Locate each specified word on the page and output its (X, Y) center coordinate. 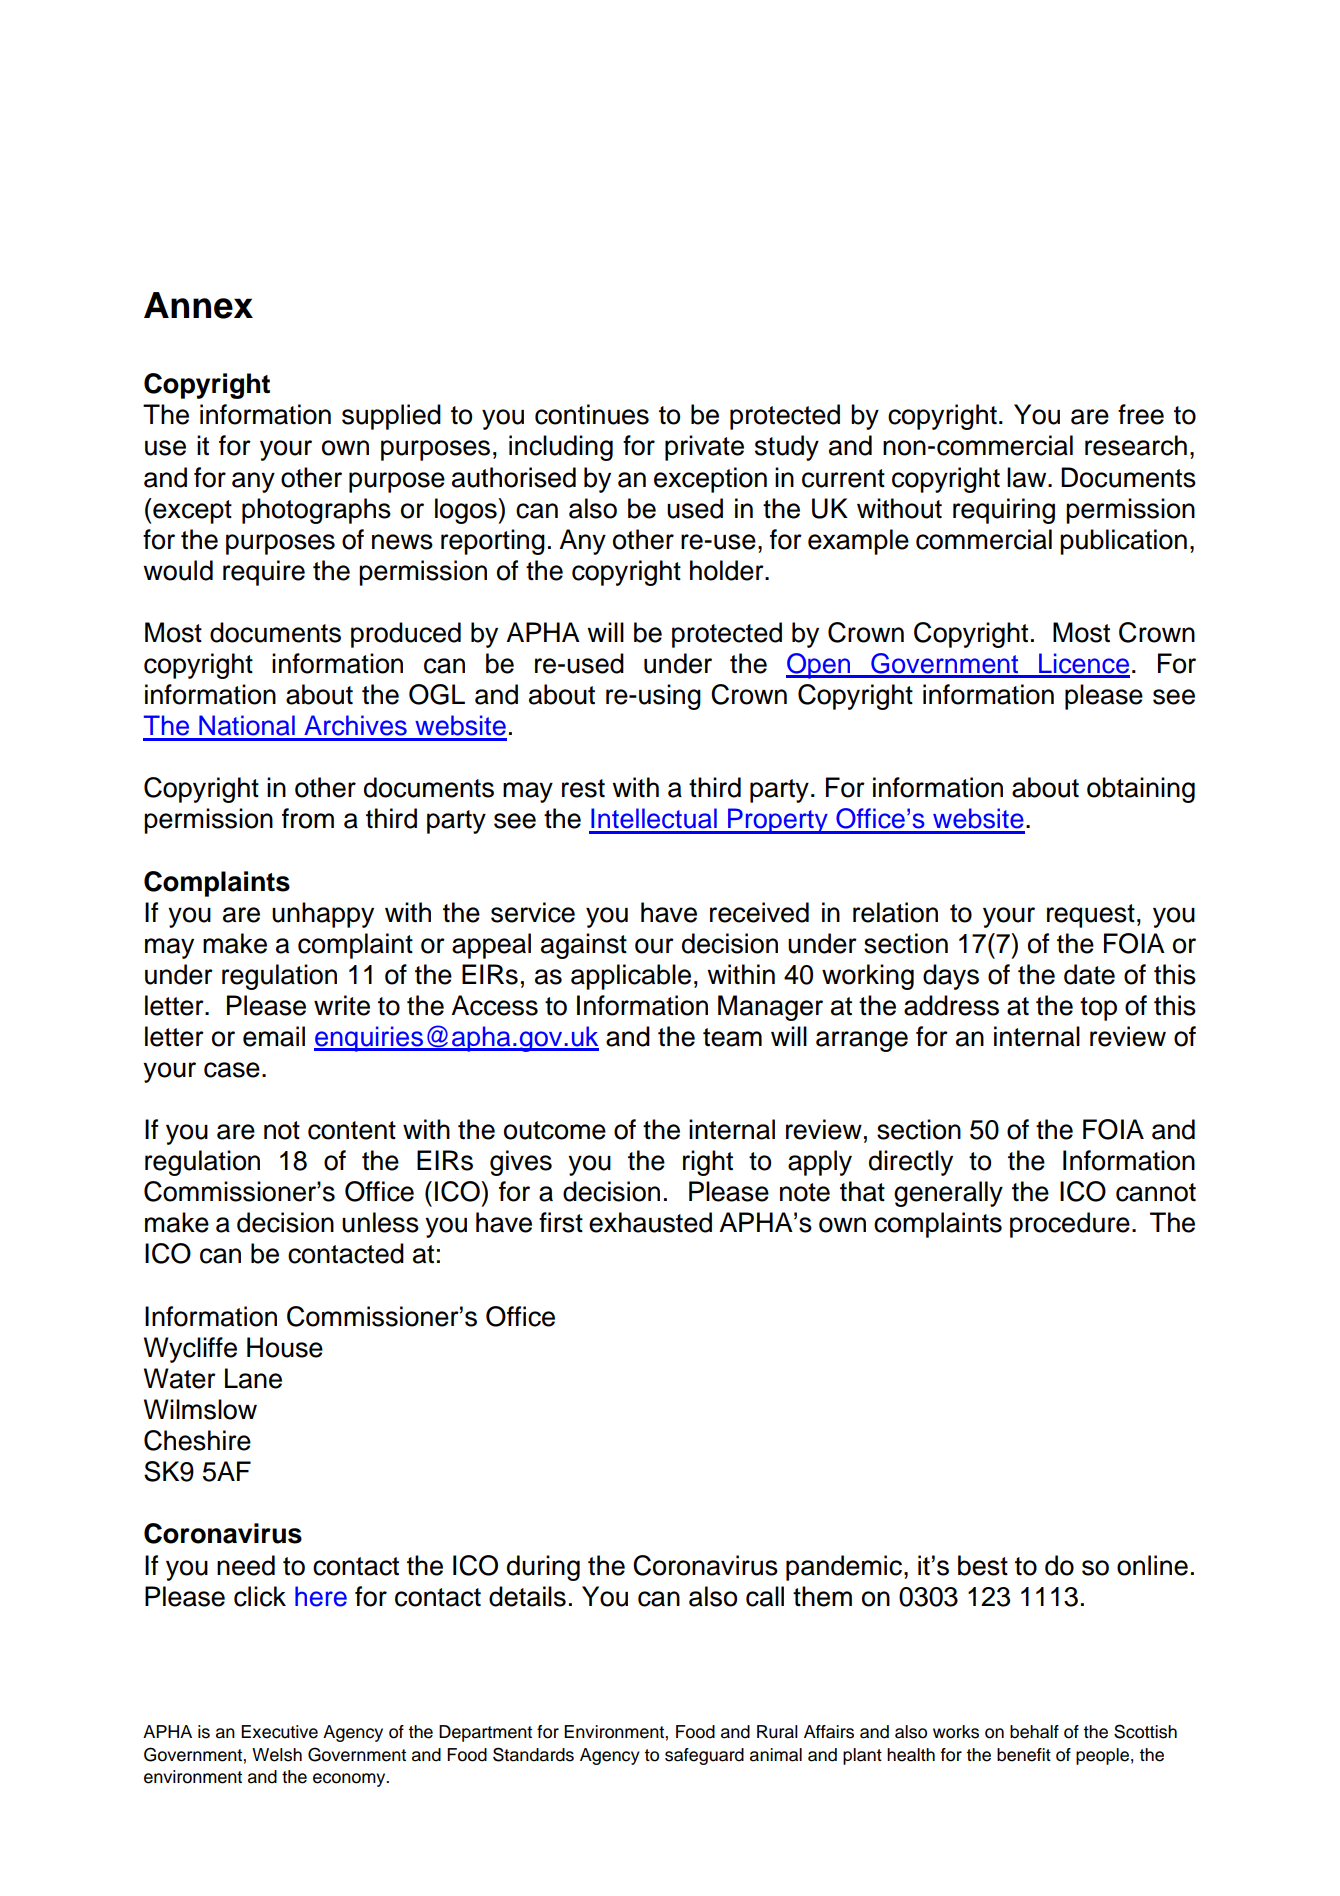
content (352, 1130)
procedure (1070, 1225)
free (1141, 414)
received (759, 912)
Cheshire (197, 1440)
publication (1123, 542)
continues (592, 414)
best (983, 1565)
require (264, 573)
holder (728, 570)
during (543, 1568)
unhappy (323, 915)
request (1091, 916)
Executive (279, 1732)
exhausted (650, 1222)
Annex (198, 305)
